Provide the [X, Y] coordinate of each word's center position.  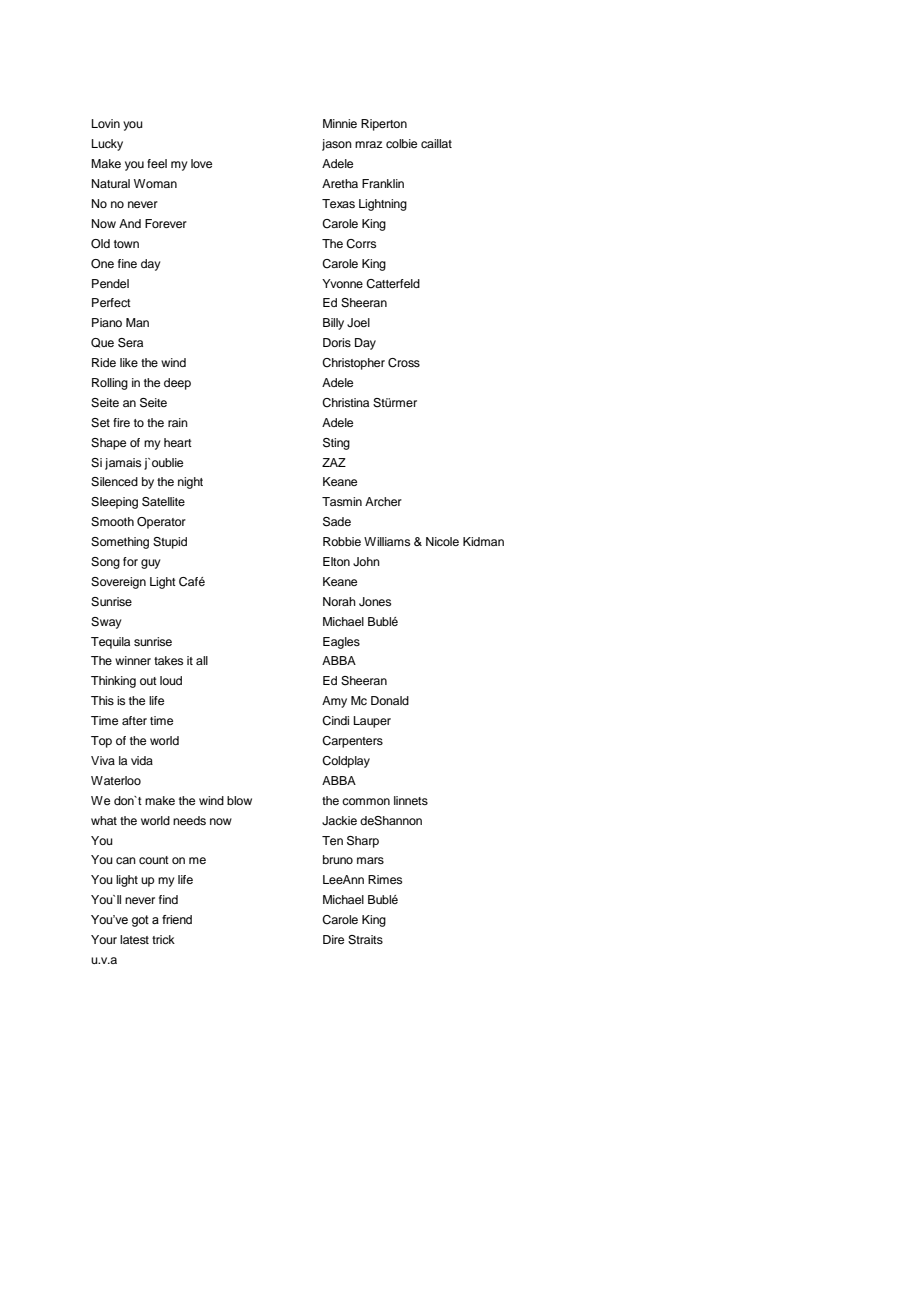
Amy [334, 702]
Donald [390, 700]
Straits [365, 940]
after [134, 720]
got [140, 921]
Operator [161, 523]
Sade [337, 522]
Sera [130, 343]
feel [157, 163]
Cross [404, 363]
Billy [333, 324]
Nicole [442, 541]
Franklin [383, 183]
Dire [333, 939]
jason [337, 145]
